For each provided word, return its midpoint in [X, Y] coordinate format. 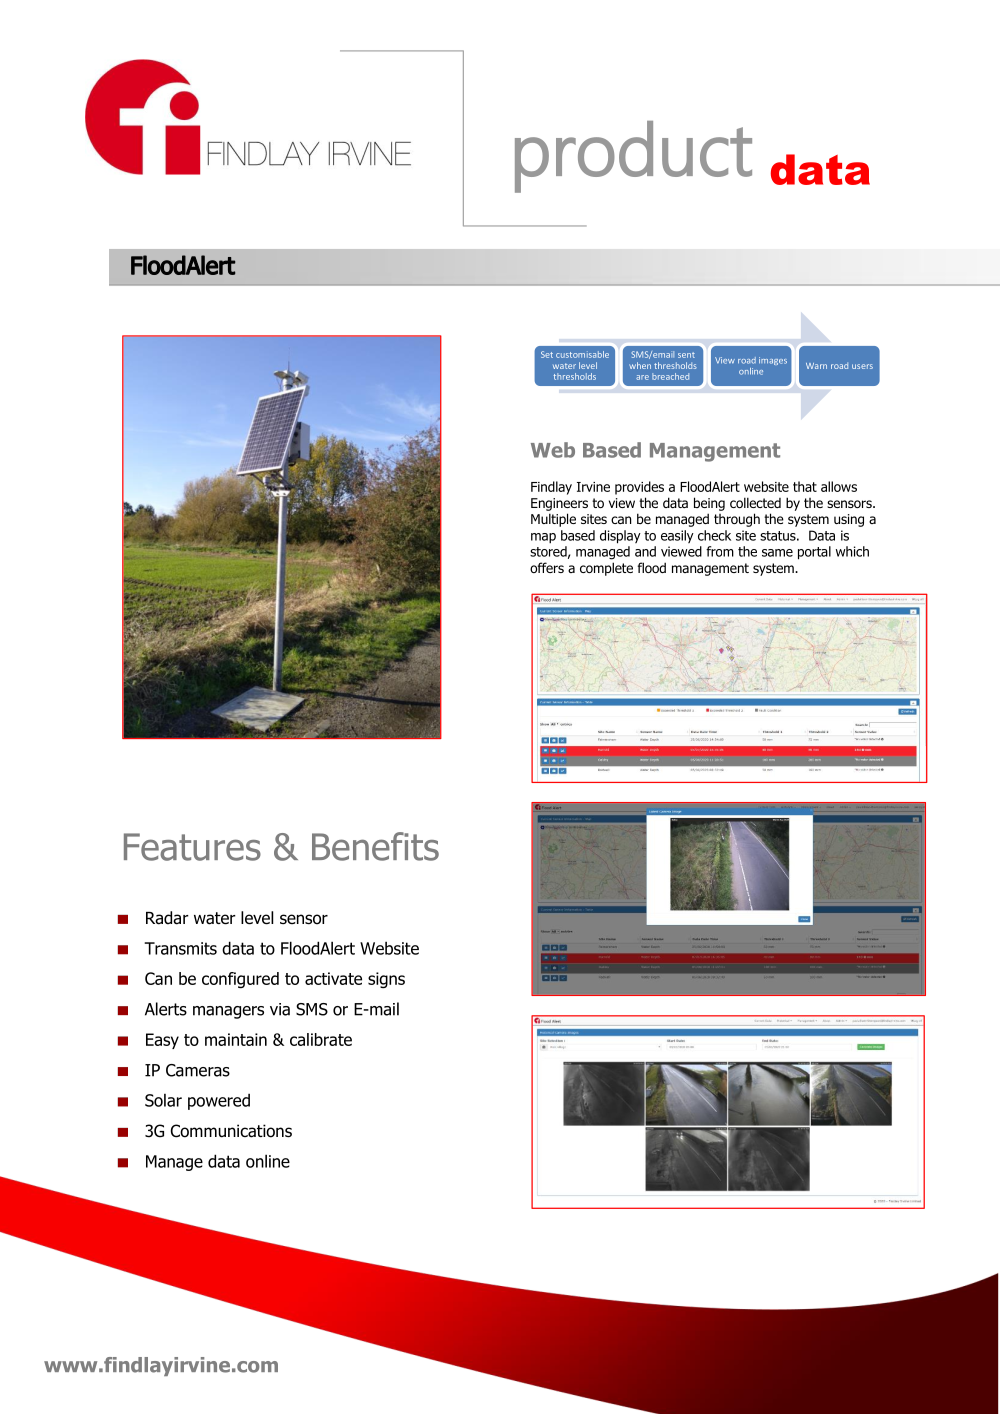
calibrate [321, 1039]
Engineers [559, 504]
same [777, 553]
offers [547, 567]
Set [547, 354]
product [633, 157]
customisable [582, 354]
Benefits [375, 846]
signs [386, 980]
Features [192, 847]
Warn [816, 366]
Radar [167, 918]
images [773, 361]
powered [219, 1101]
